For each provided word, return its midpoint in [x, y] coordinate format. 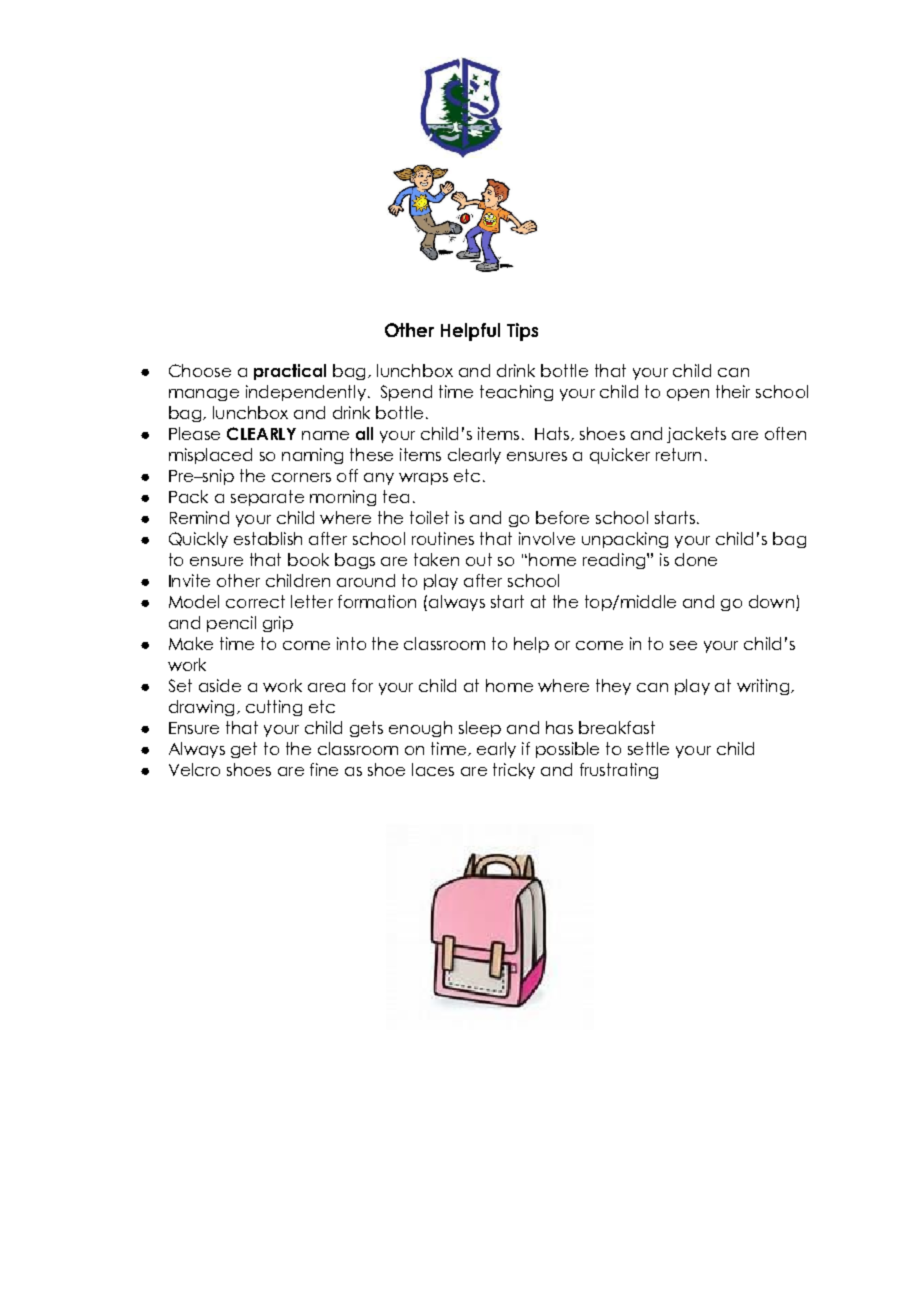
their [733, 391]
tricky [514, 771]
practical [290, 372]
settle [648, 748]
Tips [522, 332]
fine [324, 769]
